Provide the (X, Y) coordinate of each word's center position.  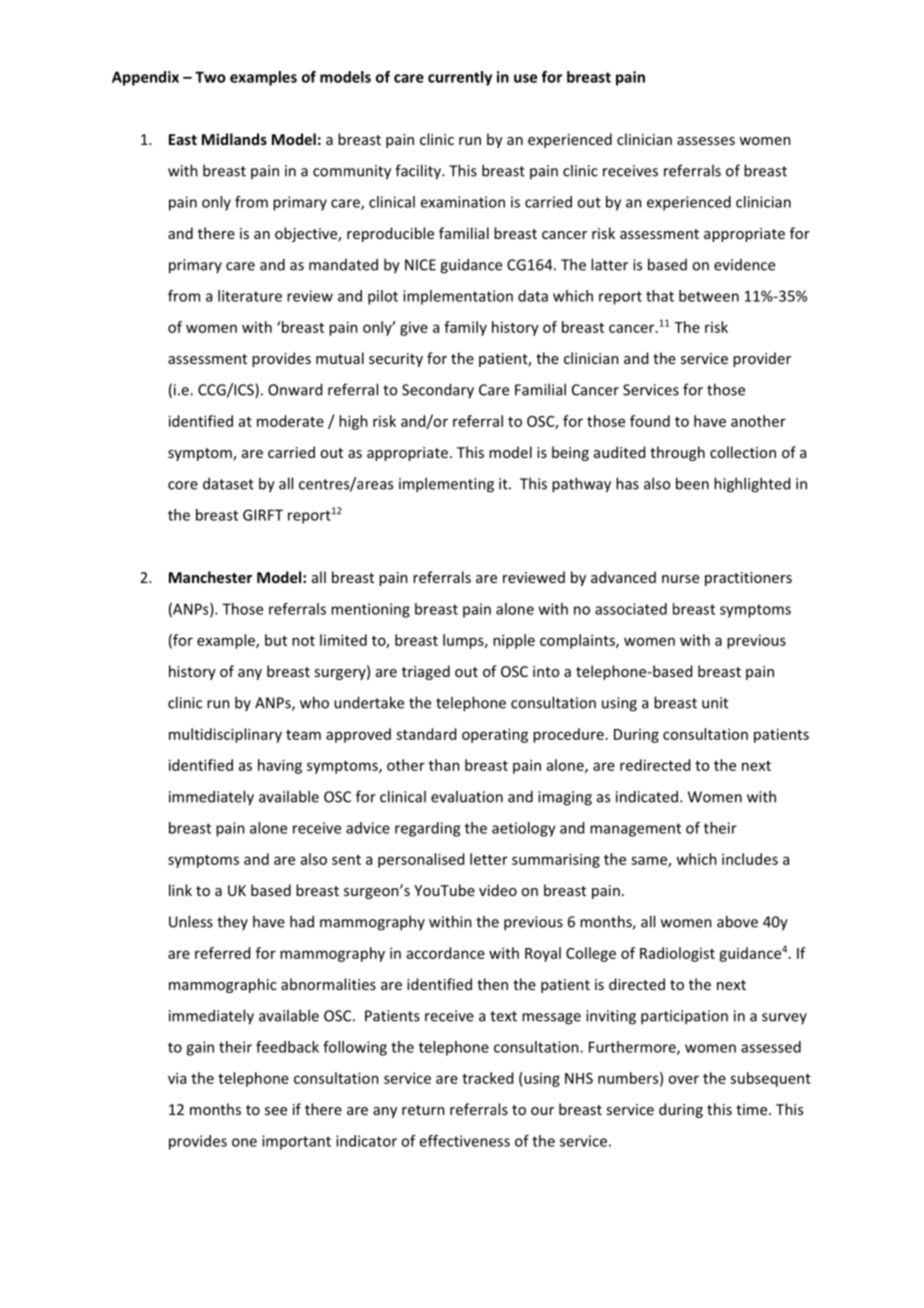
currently (460, 78)
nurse (680, 579)
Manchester (210, 577)
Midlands (234, 139)
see (276, 1111)
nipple (514, 641)
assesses (706, 141)
